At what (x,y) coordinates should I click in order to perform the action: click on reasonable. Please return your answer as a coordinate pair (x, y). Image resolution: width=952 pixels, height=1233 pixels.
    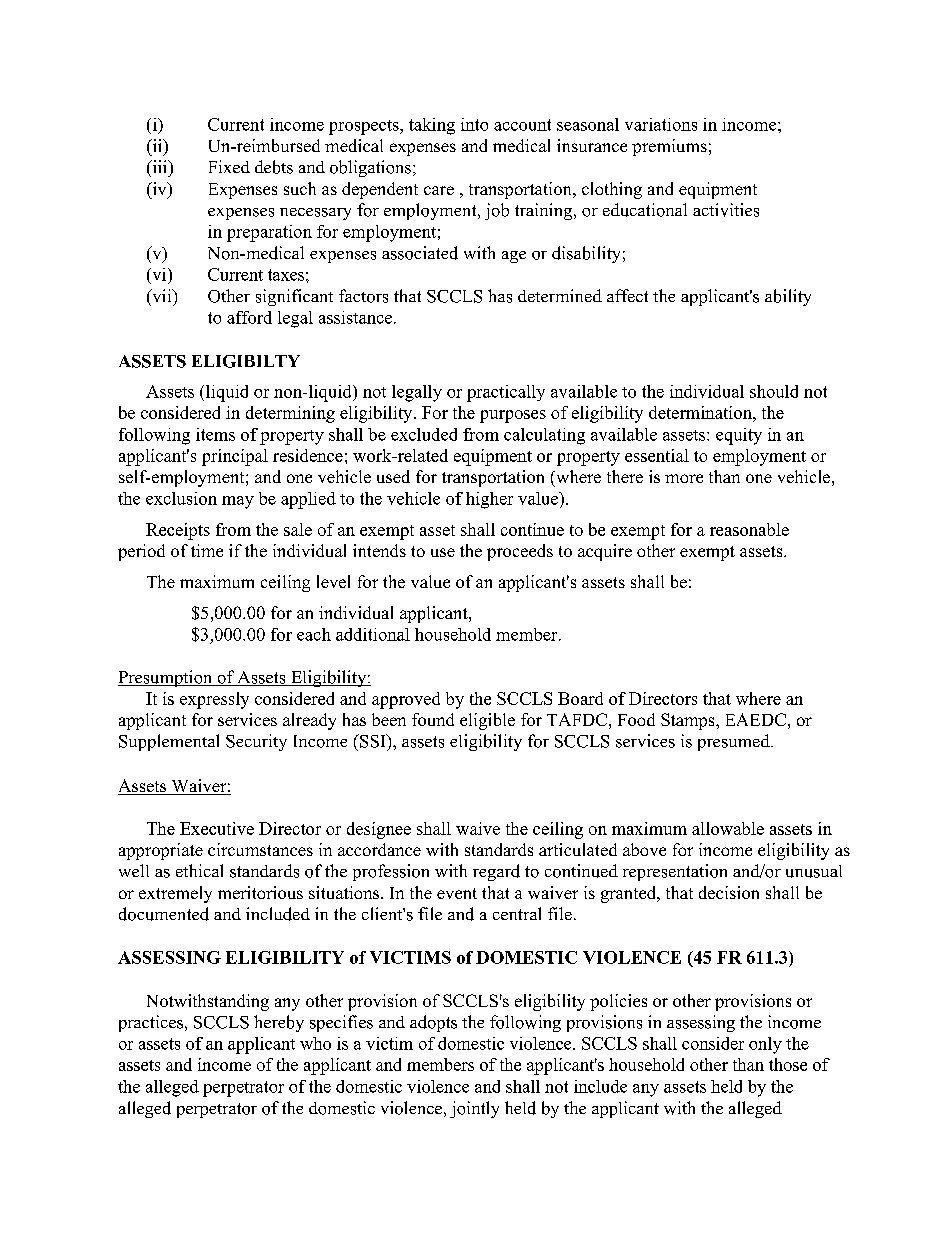
    Looking at the image, I should click on (749, 529).
